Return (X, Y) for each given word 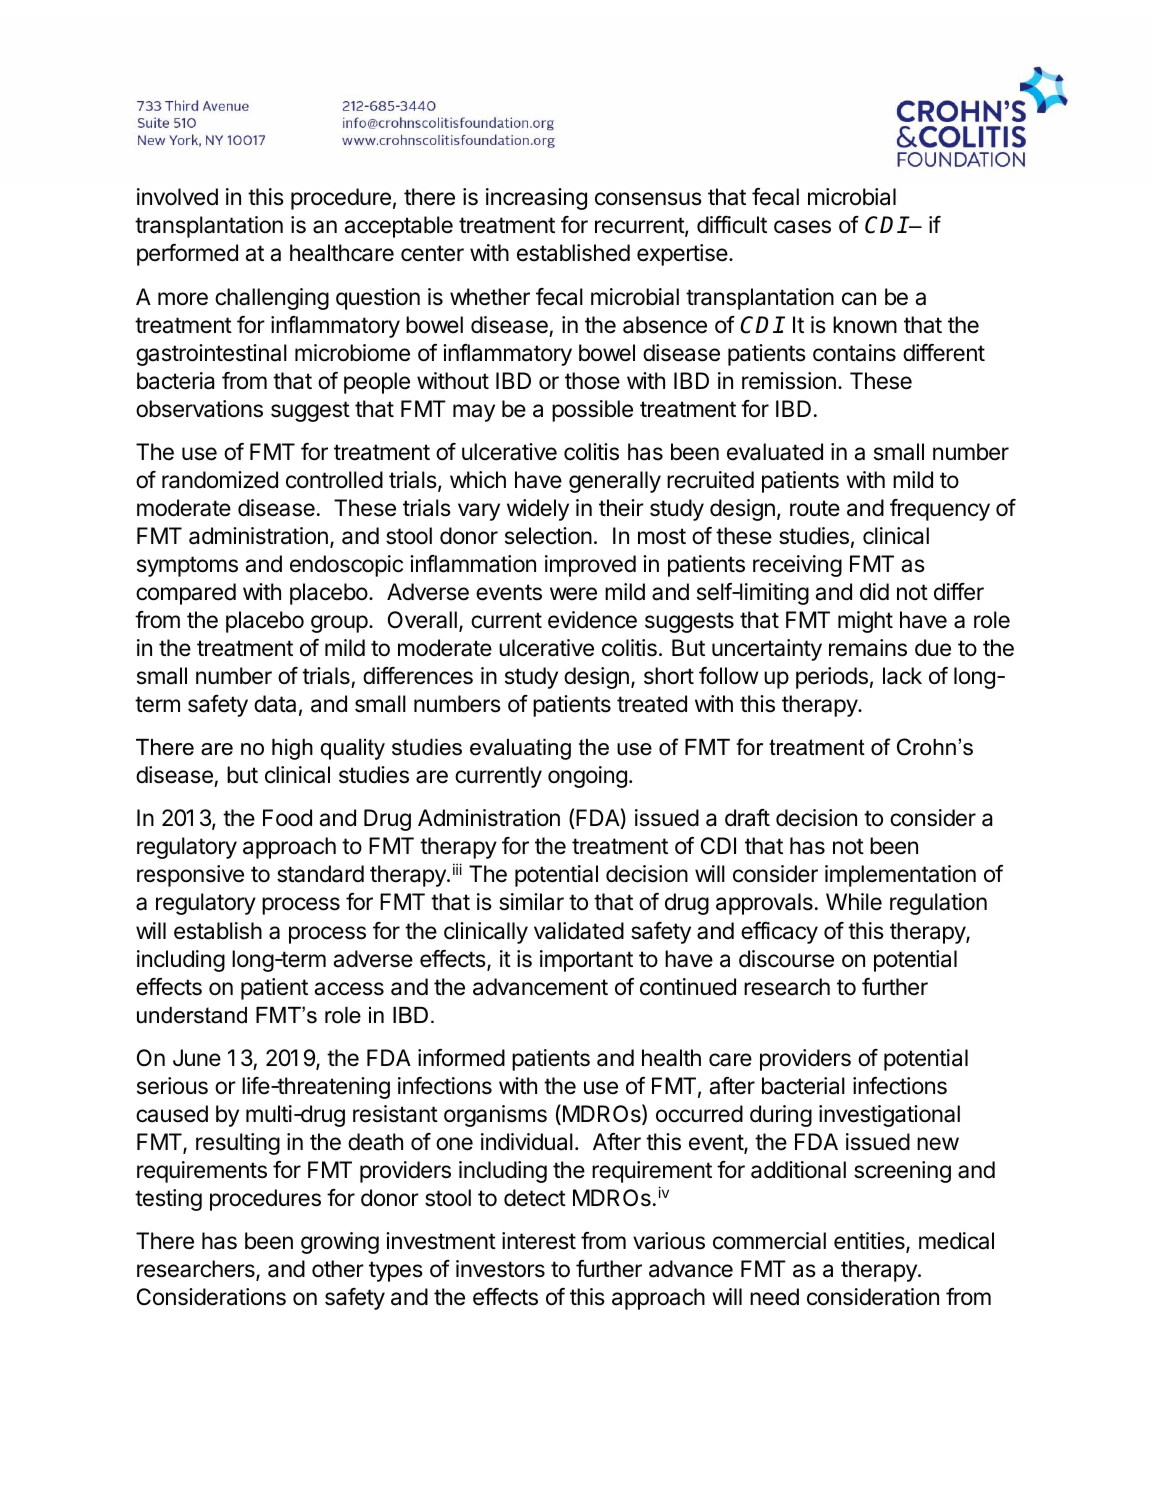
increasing (536, 199)
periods (832, 678)
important (586, 961)
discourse (786, 959)
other (338, 1269)
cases (802, 227)
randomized (220, 480)
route (815, 508)
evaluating (520, 749)
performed (187, 255)
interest (539, 1241)
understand (192, 1015)
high (292, 749)
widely (538, 510)
